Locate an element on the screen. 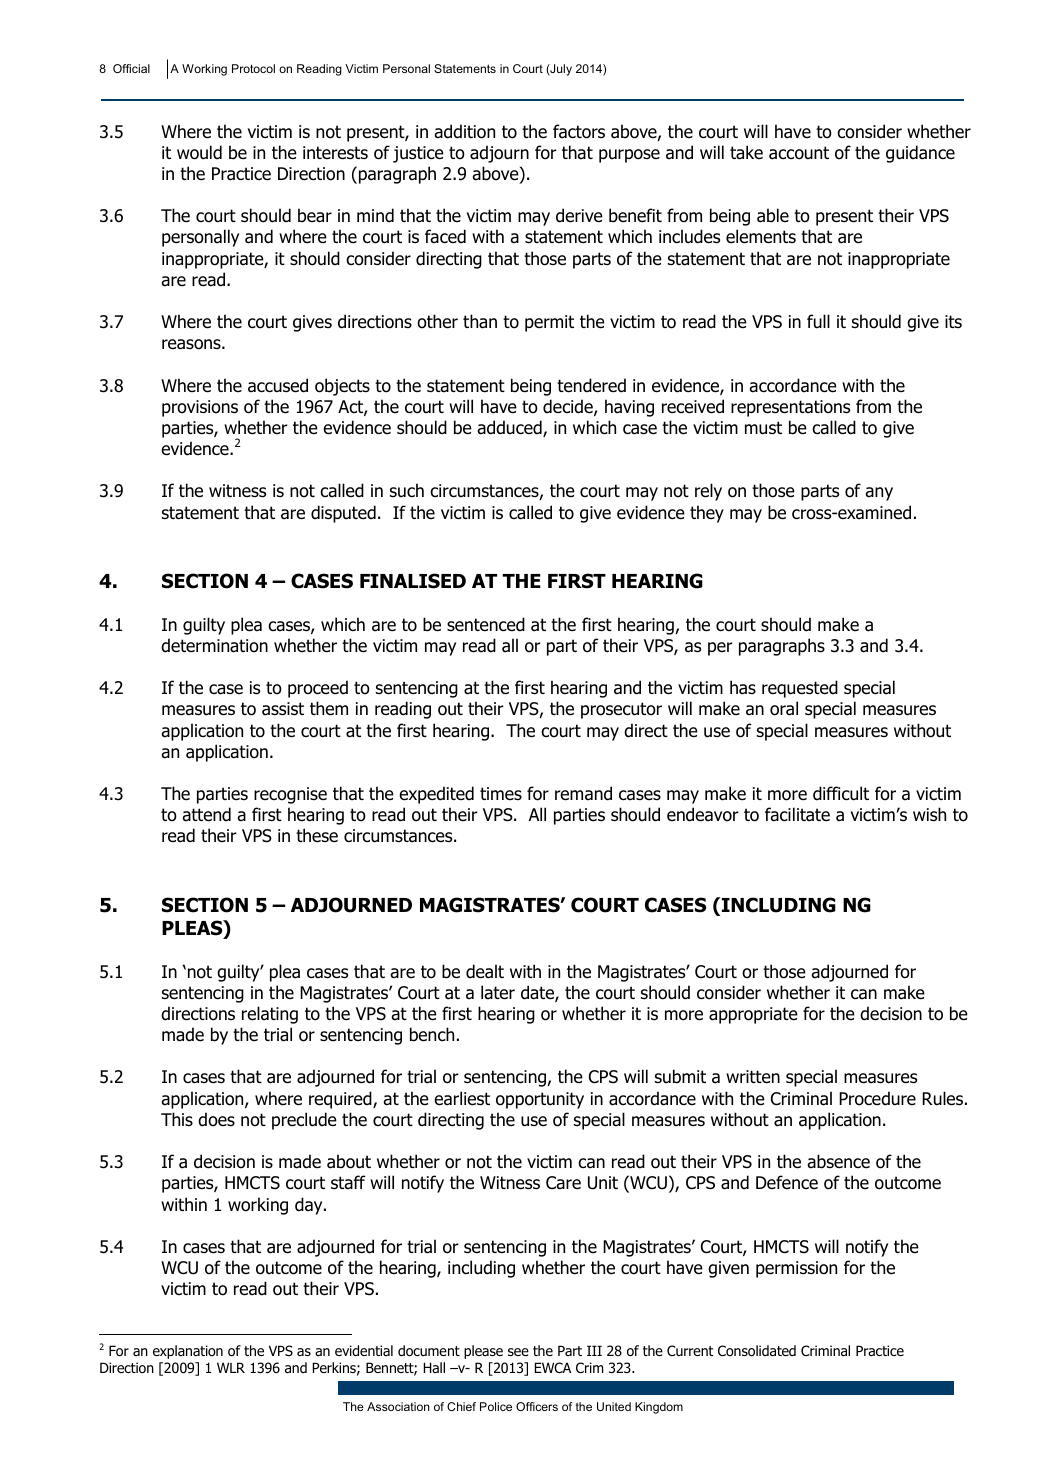 The image size is (1044, 1476). account is located at coordinates (799, 153).
